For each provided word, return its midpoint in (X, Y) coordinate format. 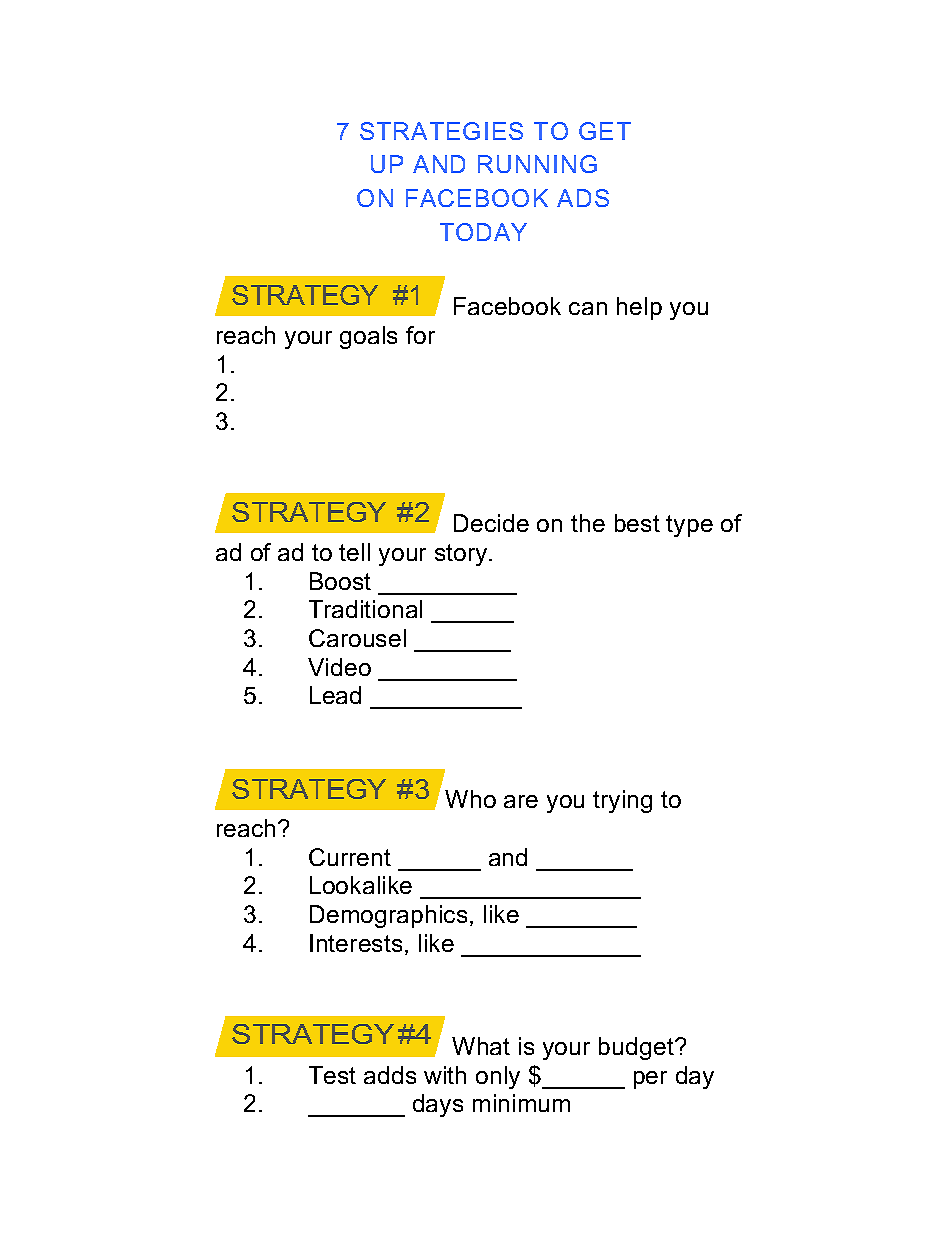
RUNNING (537, 164)
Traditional (365, 609)
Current (350, 857)
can (588, 308)
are (521, 801)
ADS (583, 198)
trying (622, 801)
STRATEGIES (441, 131)
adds (390, 1075)
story (462, 555)
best (637, 523)
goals (368, 337)
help (639, 308)
